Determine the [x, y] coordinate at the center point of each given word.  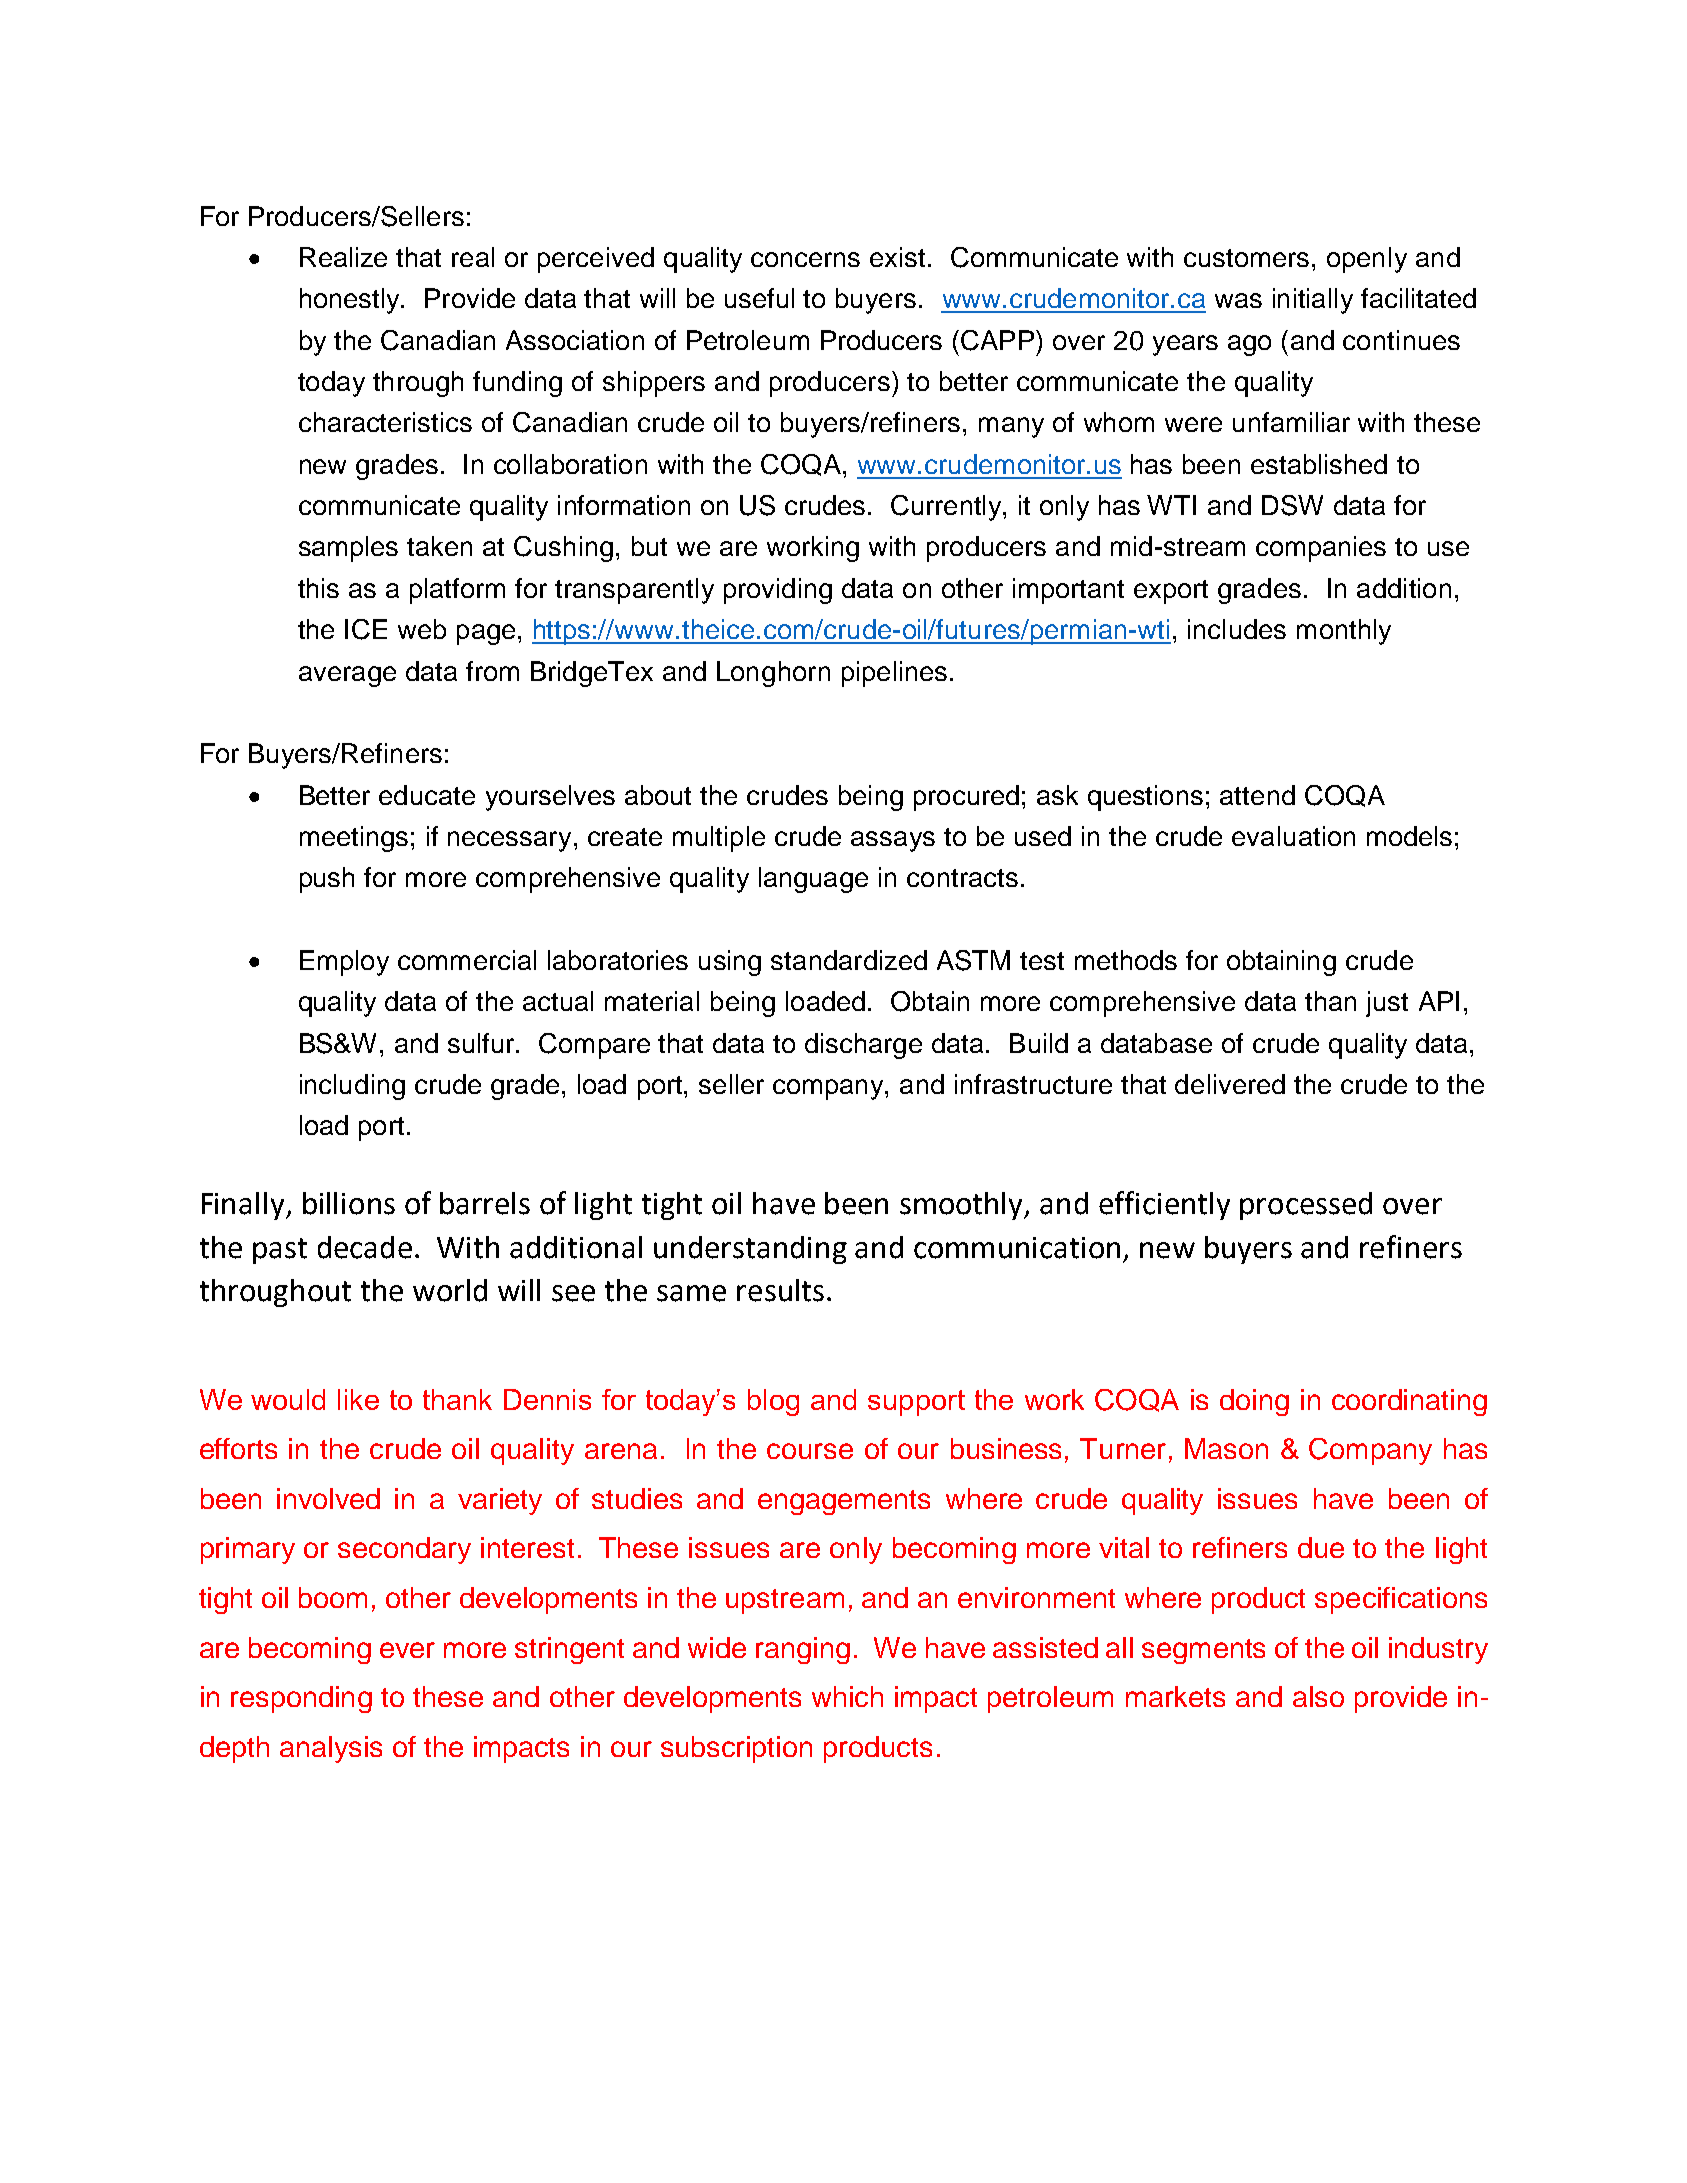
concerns [805, 259]
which [847, 1696]
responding [301, 1699]
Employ [344, 963]
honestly [351, 301]
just [1387, 1004]
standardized [849, 960]
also [1318, 1696]
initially [1313, 301]
